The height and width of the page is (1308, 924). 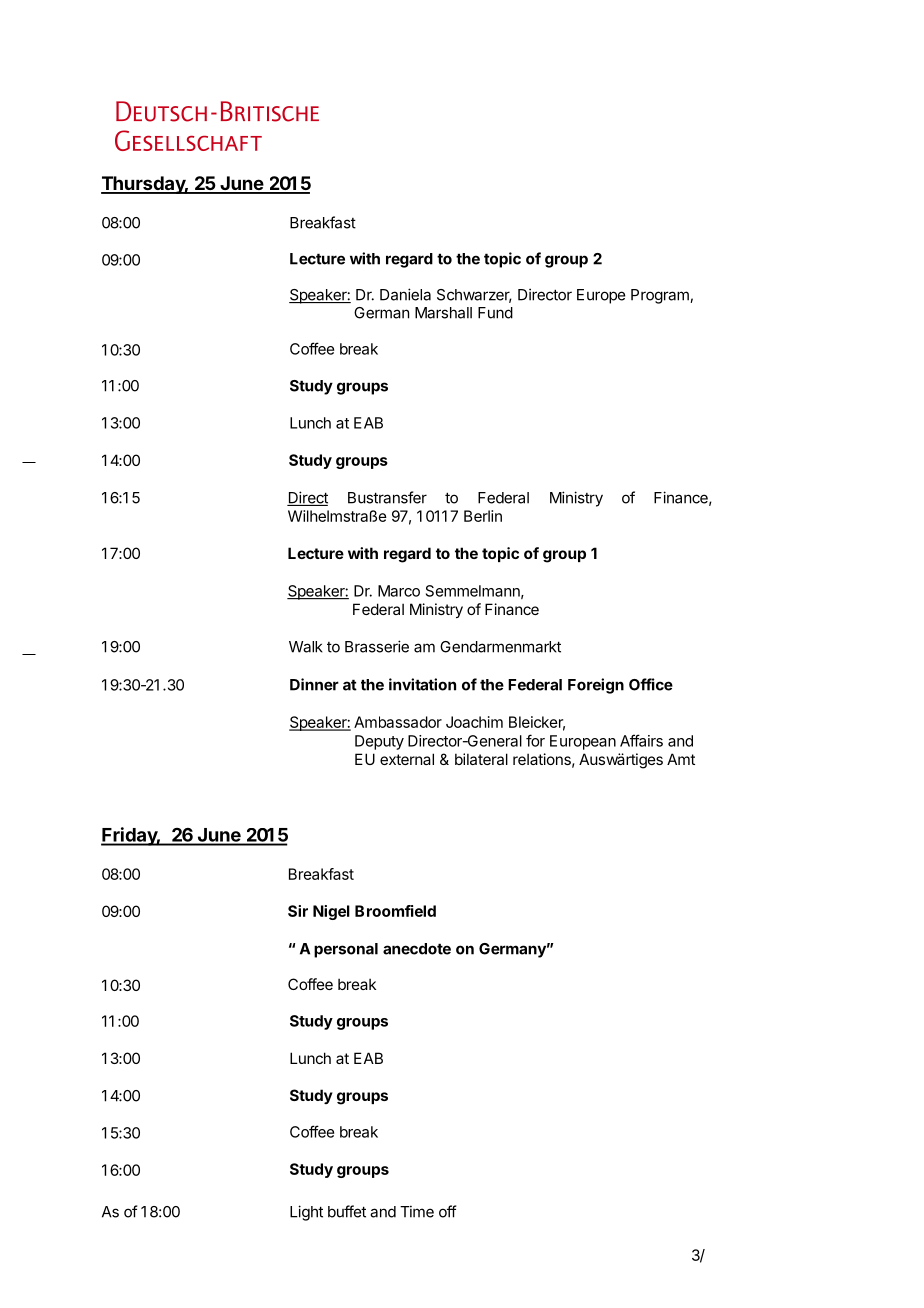 What do you see at coordinates (651, 684) in the page?
I see `Office` at bounding box center [651, 684].
